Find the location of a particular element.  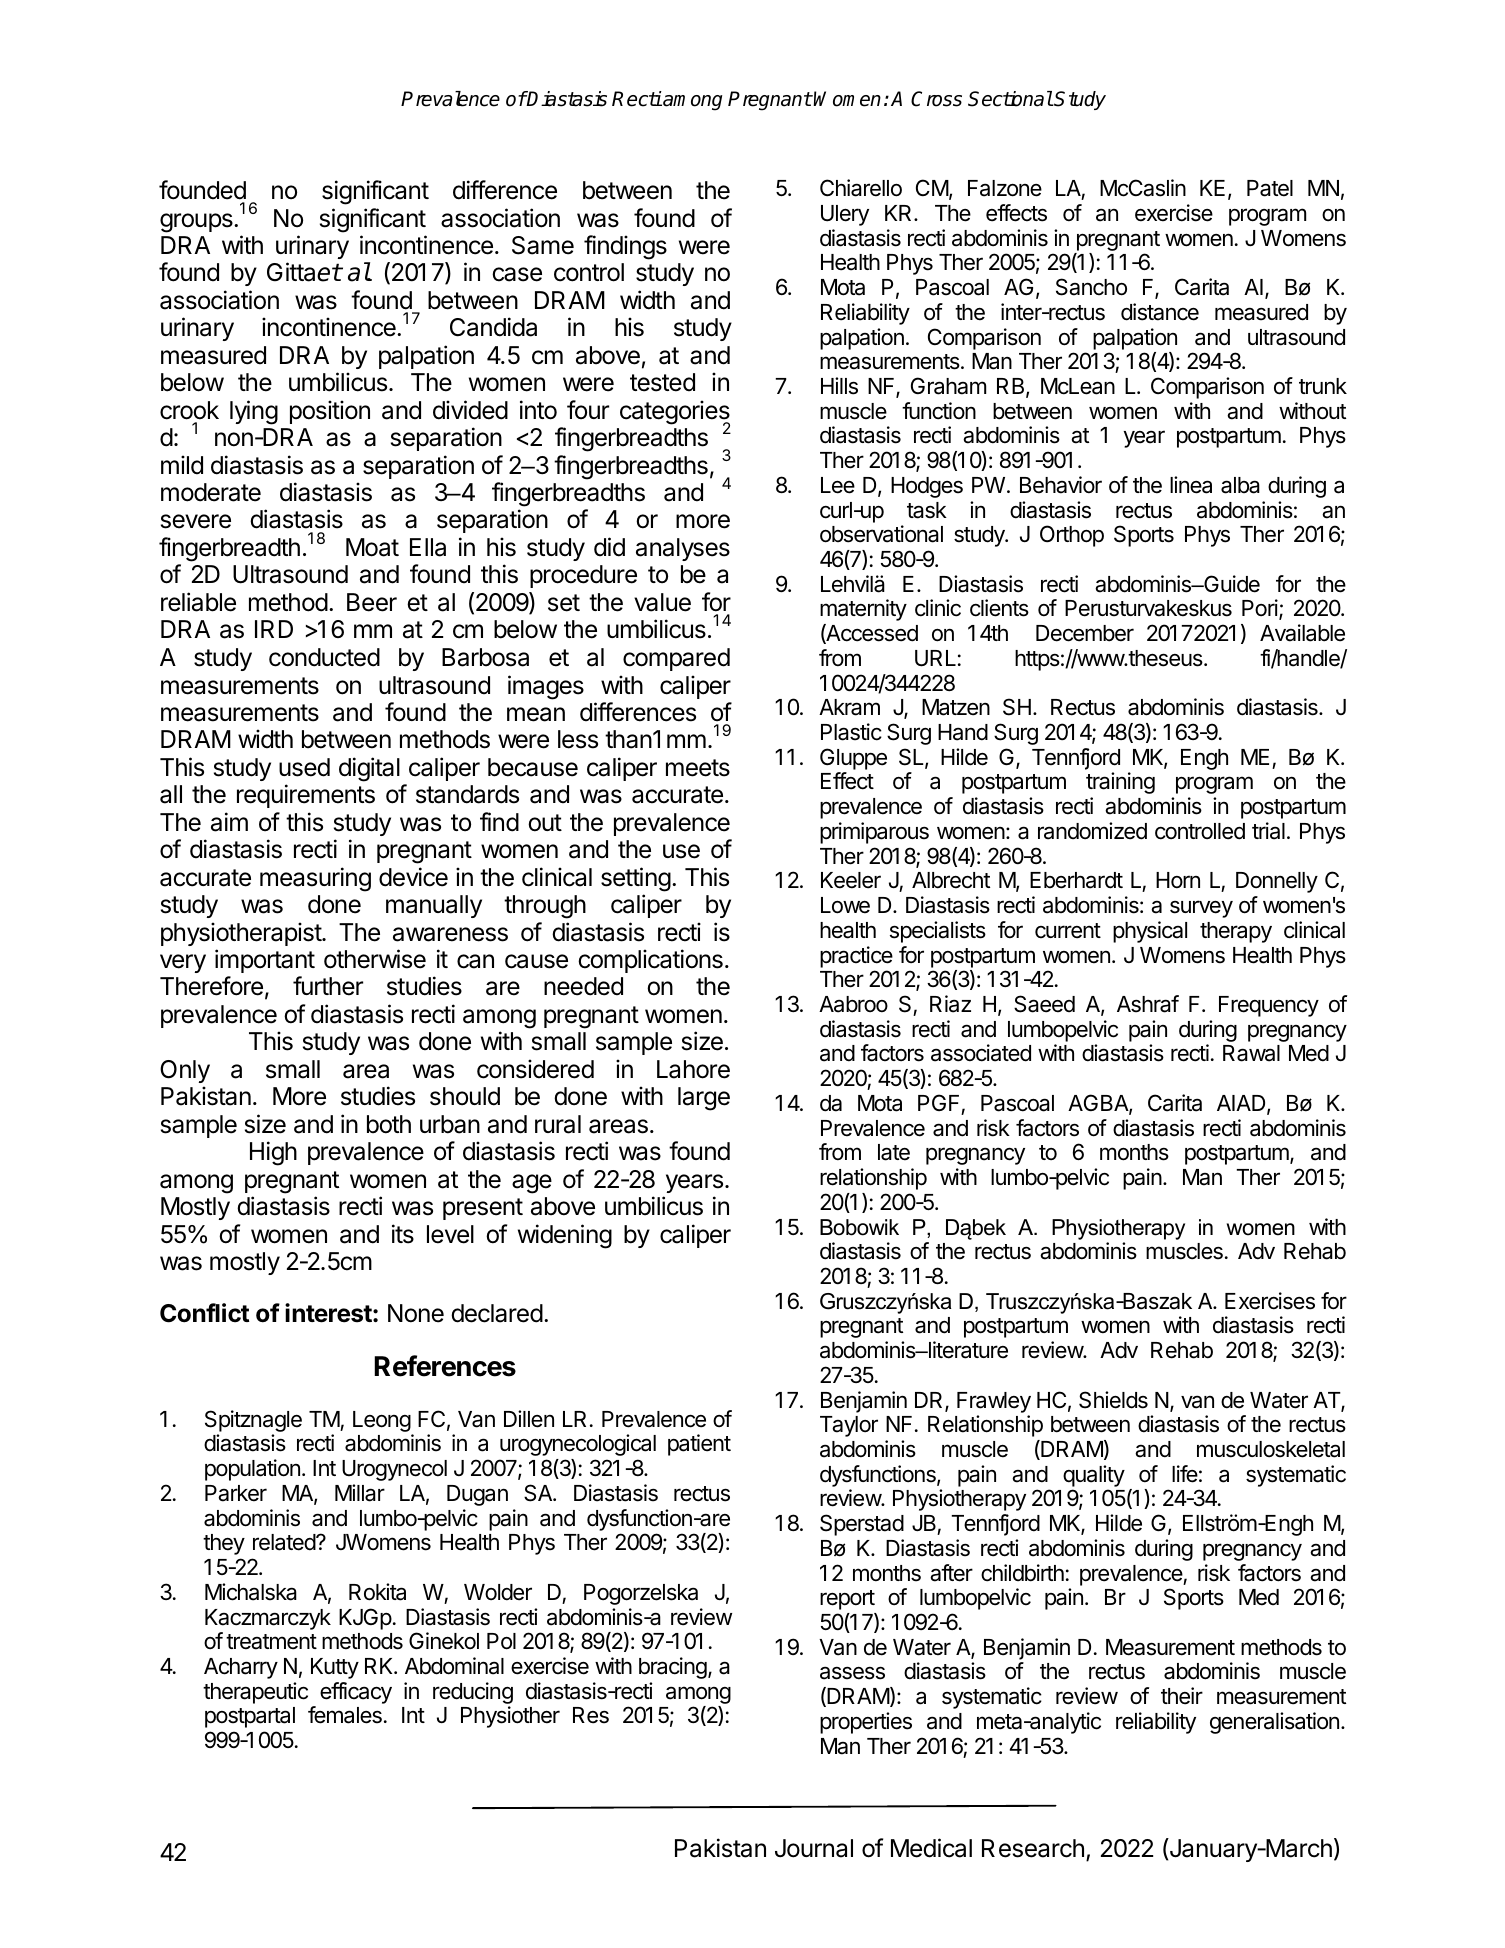

Journal is located at coordinates (814, 1848).
